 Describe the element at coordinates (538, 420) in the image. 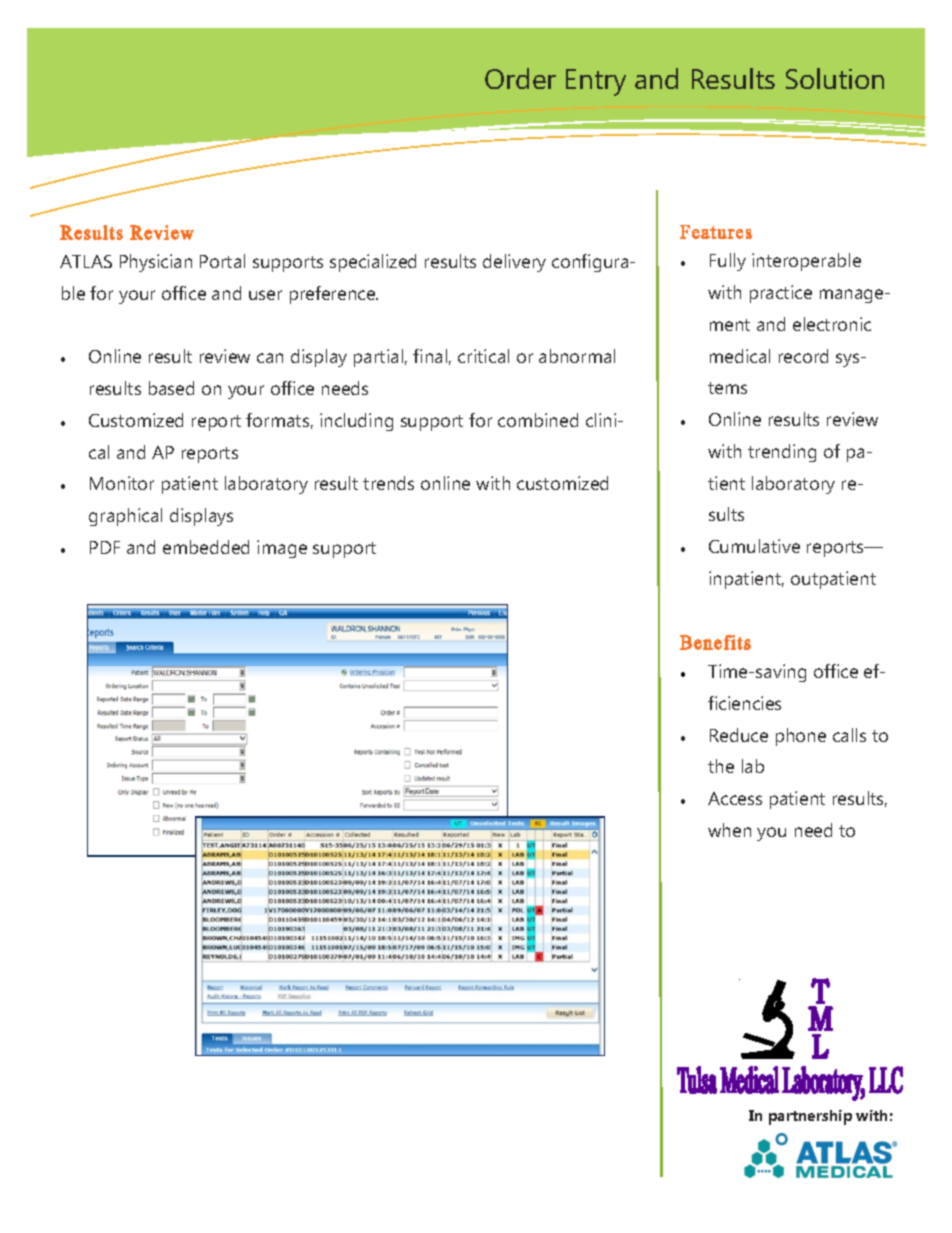

I see `combined` at that location.
